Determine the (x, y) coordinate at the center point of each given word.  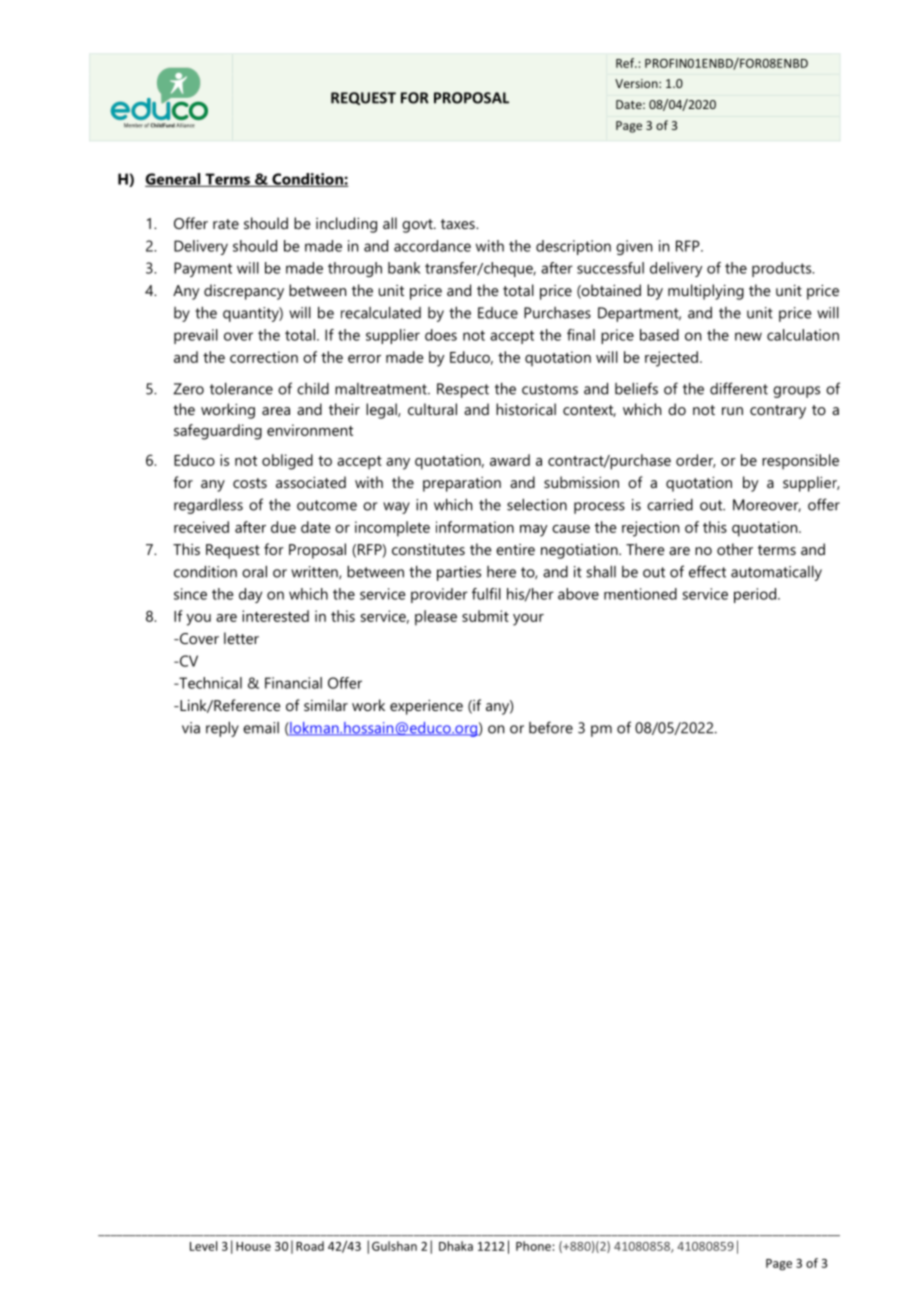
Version (637, 83)
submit (485, 616)
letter (241, 638)
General (174, 180)
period (756, 595)
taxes (459, 224)
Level (203, 1246)
